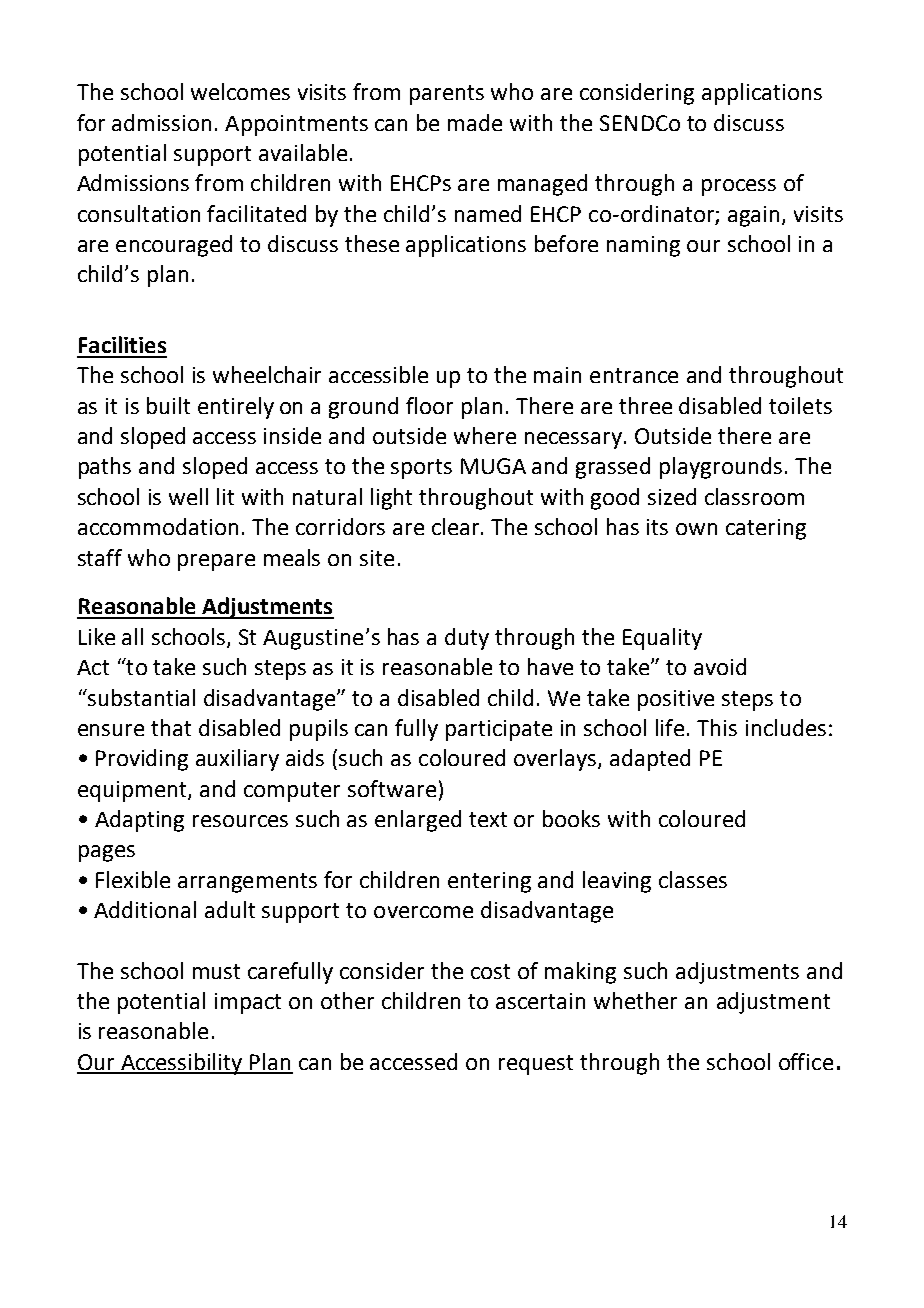 This page has width=924, height=1308. I want to click on three, so click(645, 405).
